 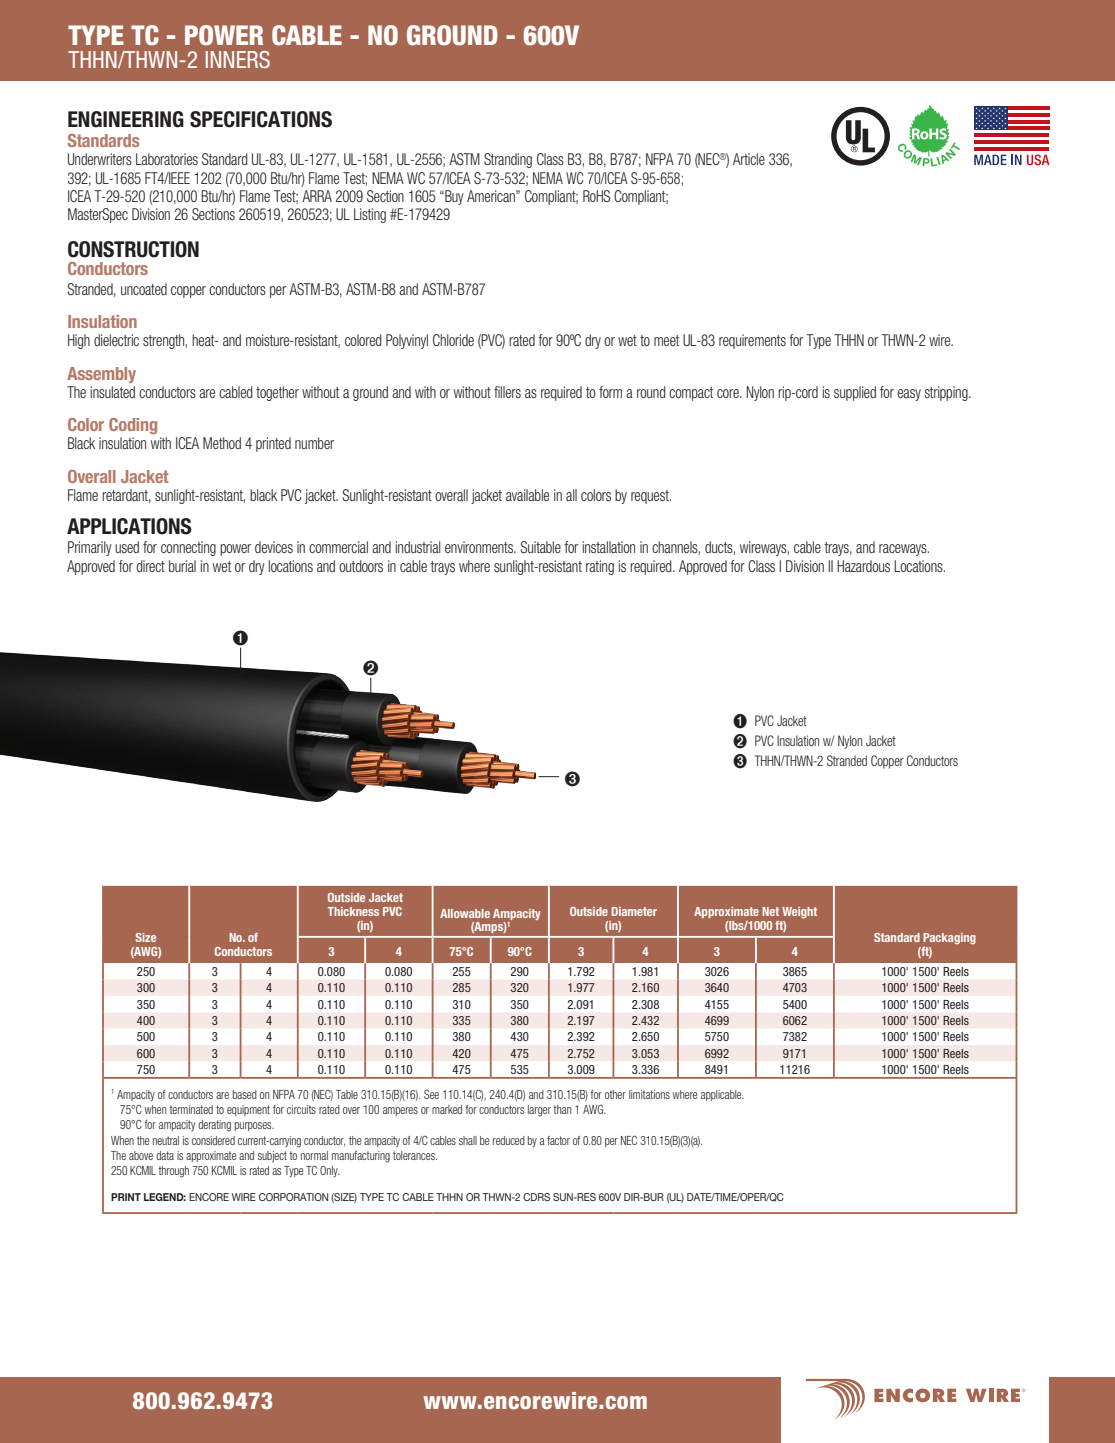 I want to click on limitations, so click(x=649, y=1094).
